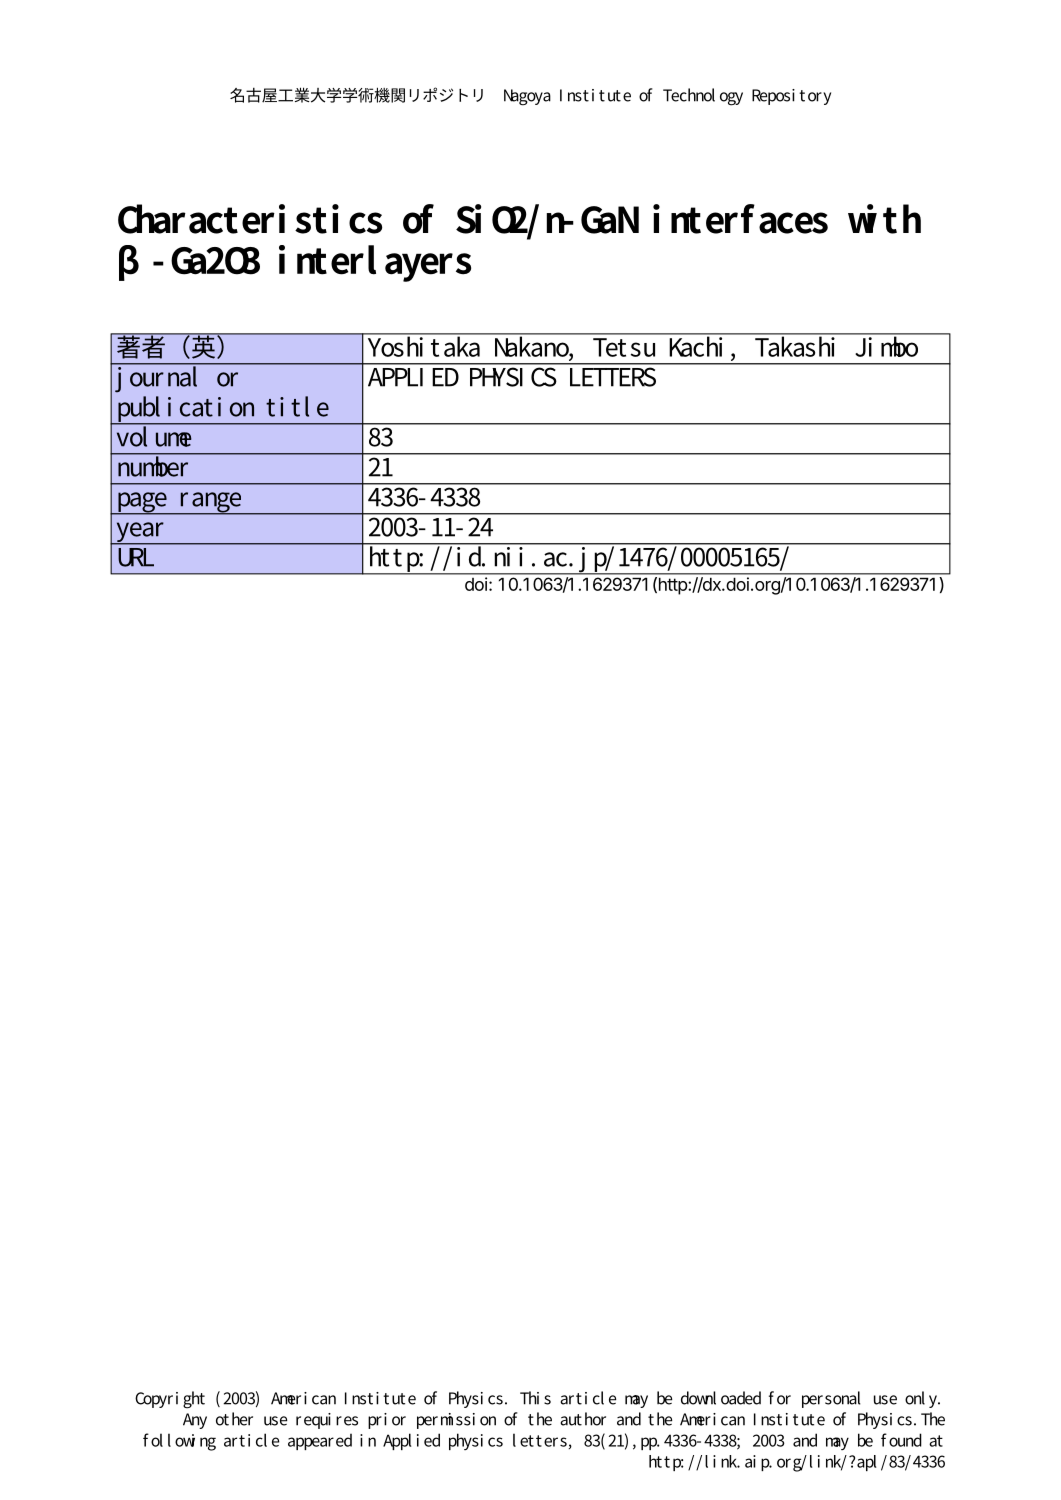 Image resolution: width=1061 pixels, height=1500 pixels. I want to click on This, so click(535, 1398).
